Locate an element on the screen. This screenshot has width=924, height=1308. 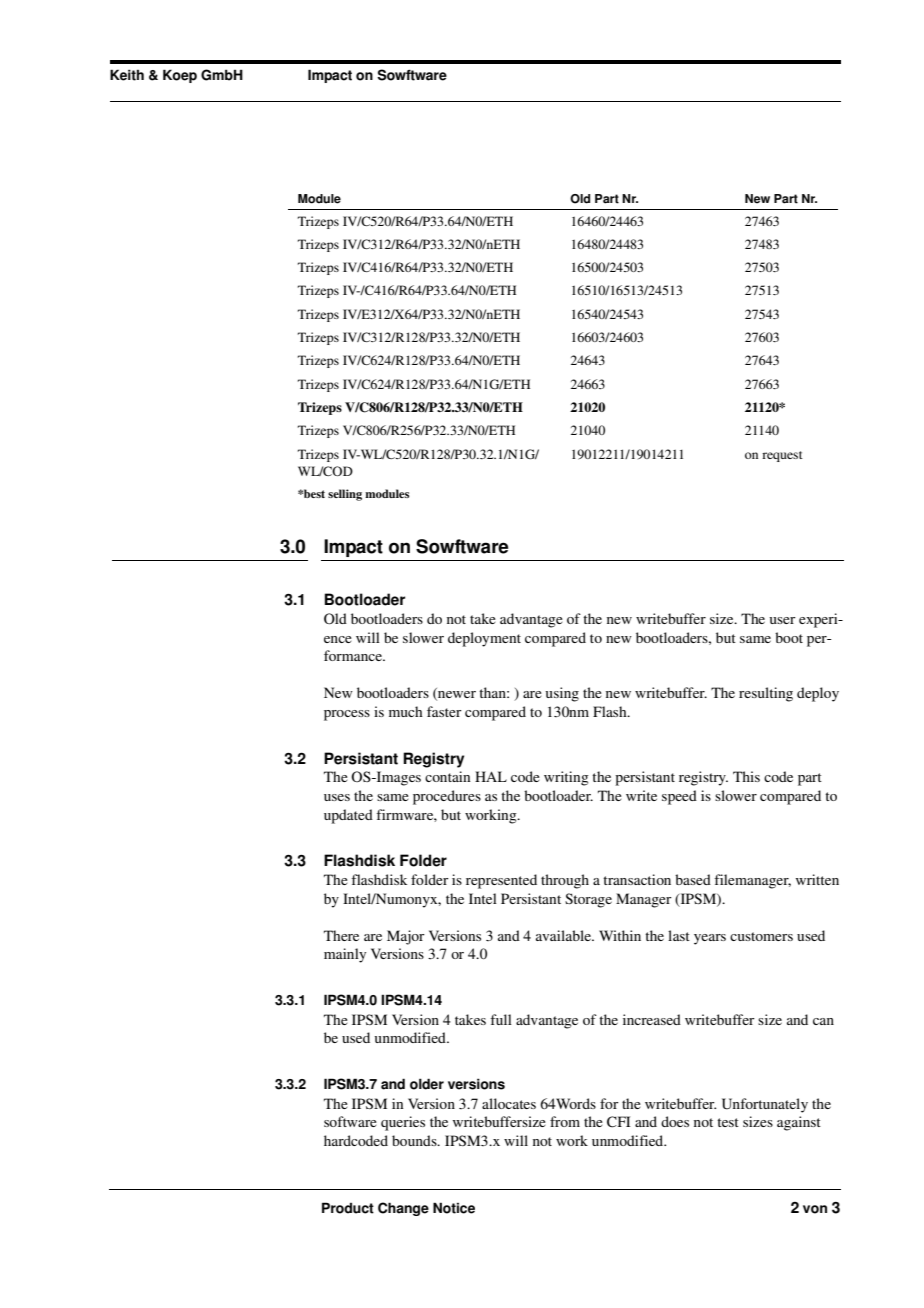
Product is located at coordinates (348, 1208).
